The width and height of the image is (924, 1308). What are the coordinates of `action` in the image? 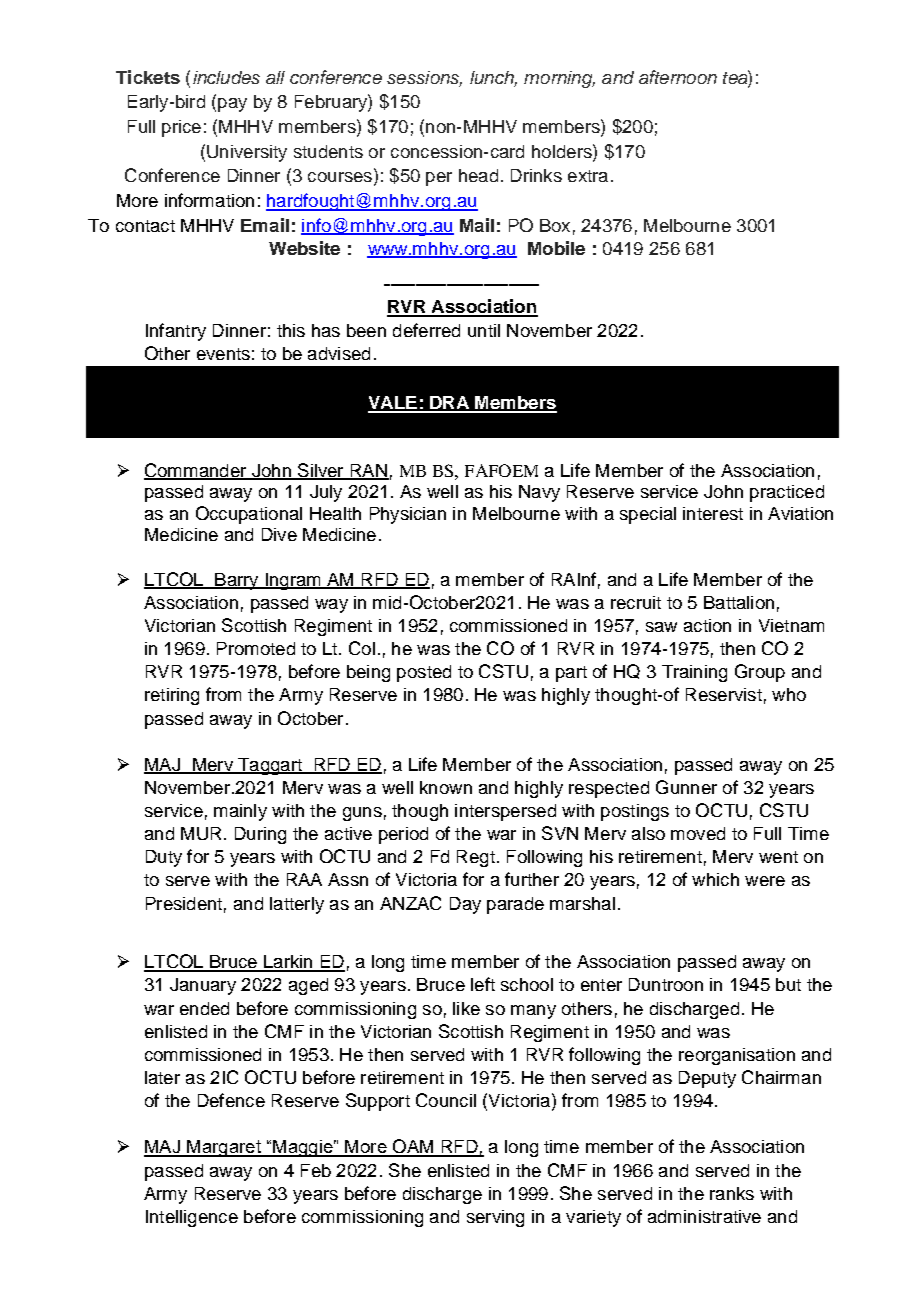 It's located at (707, 625).
